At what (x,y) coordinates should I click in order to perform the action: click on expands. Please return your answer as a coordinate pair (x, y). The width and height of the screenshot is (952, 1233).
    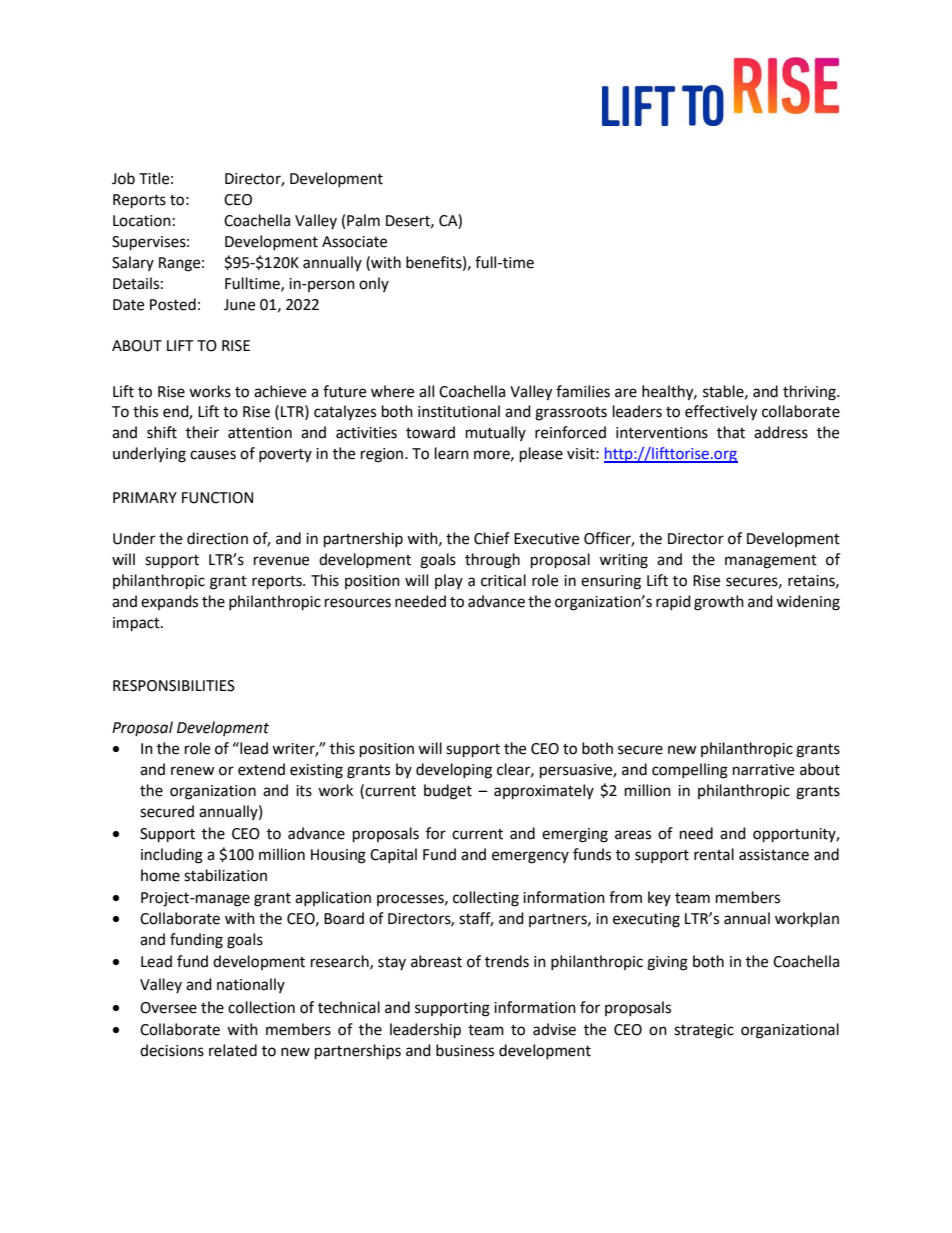
    Looking at the image, I should click on (169, 602).
